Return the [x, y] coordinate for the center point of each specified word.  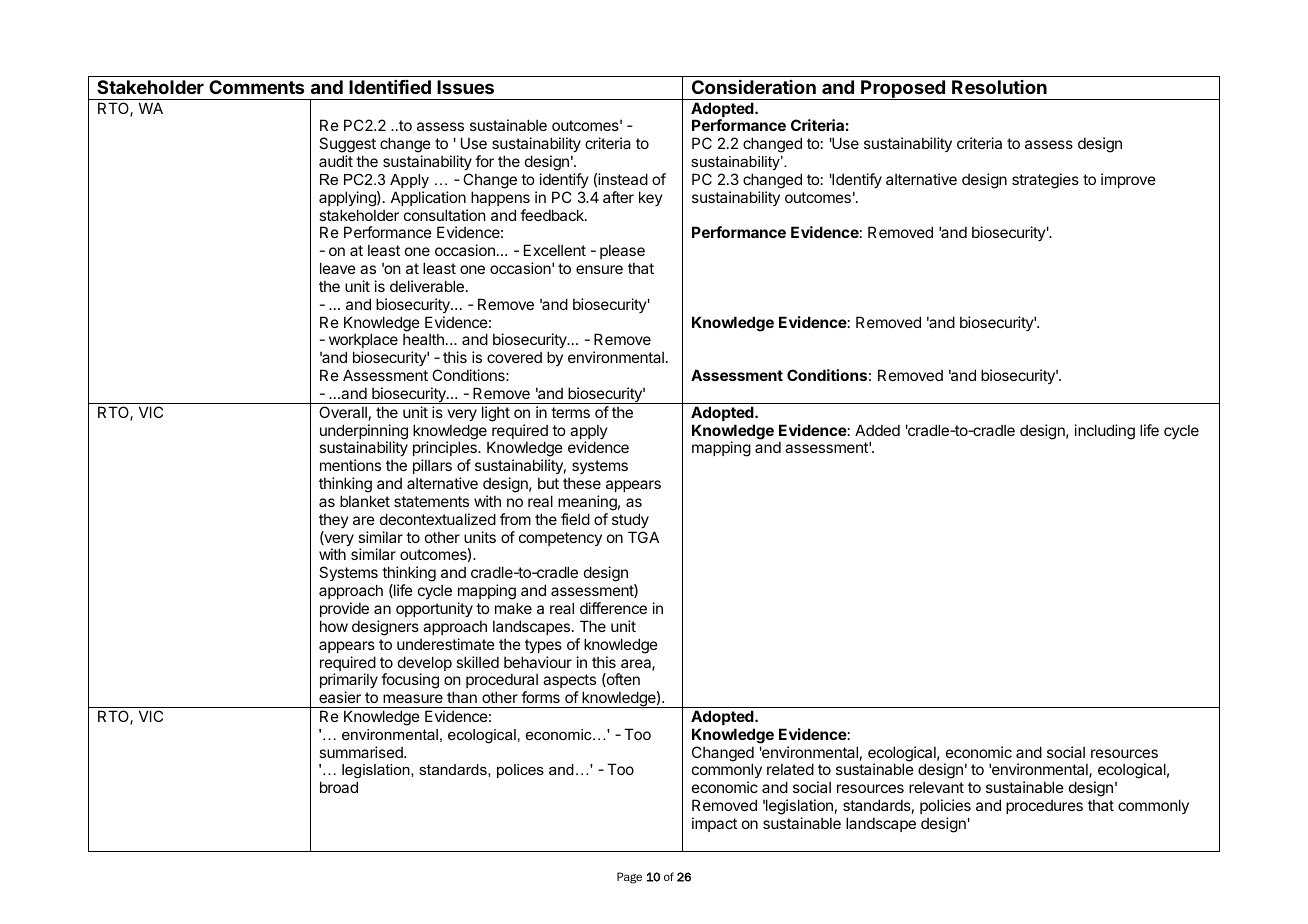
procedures [1044, 807]
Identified [390, 87]
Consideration [754, 87]
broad [339, 787]
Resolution [999, 87]
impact [714, 824]
